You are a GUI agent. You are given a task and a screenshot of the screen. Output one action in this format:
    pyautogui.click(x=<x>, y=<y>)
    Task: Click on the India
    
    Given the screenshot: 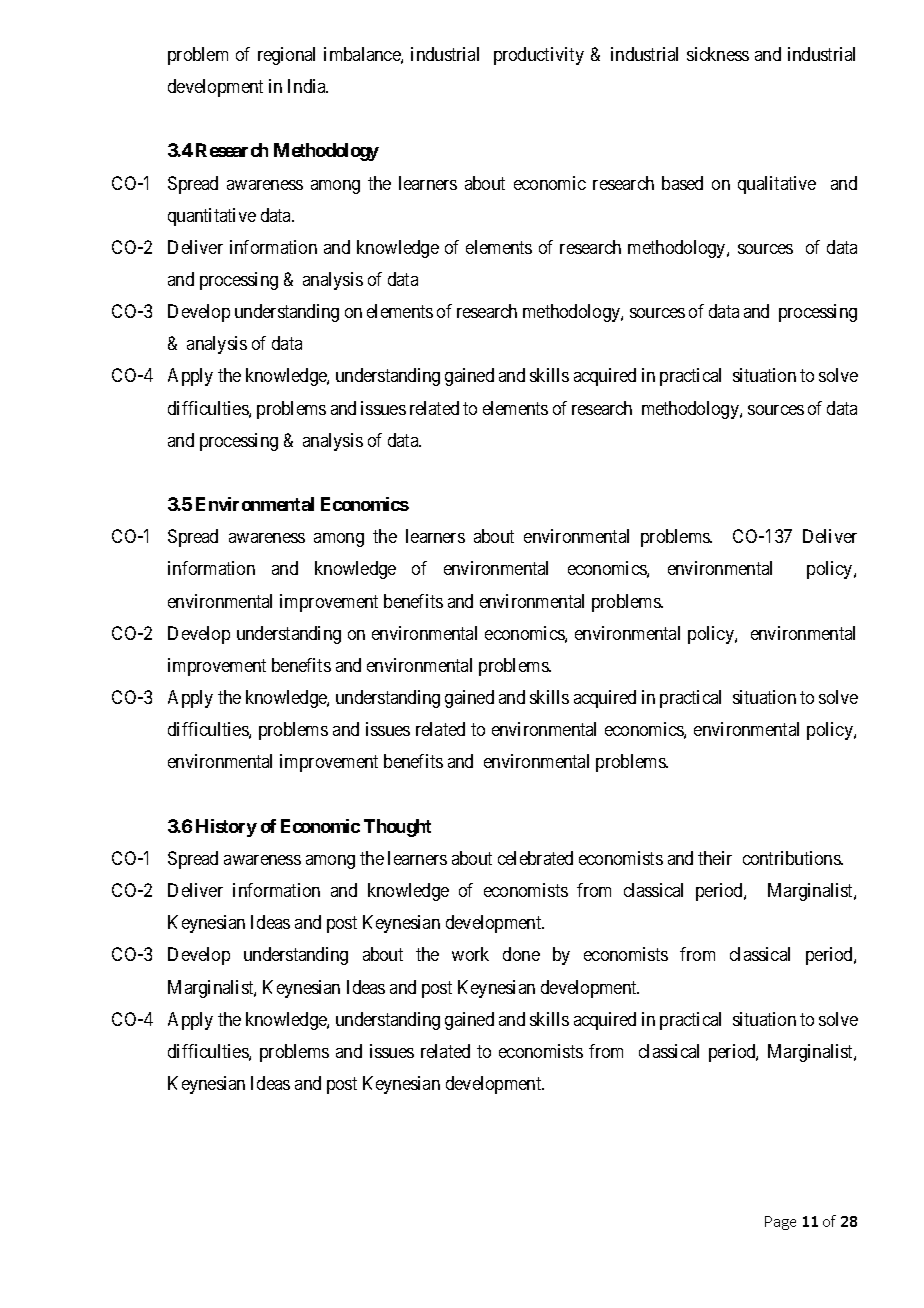 What is the action you would take?
    pyautogui.click(x=308, y=86)
